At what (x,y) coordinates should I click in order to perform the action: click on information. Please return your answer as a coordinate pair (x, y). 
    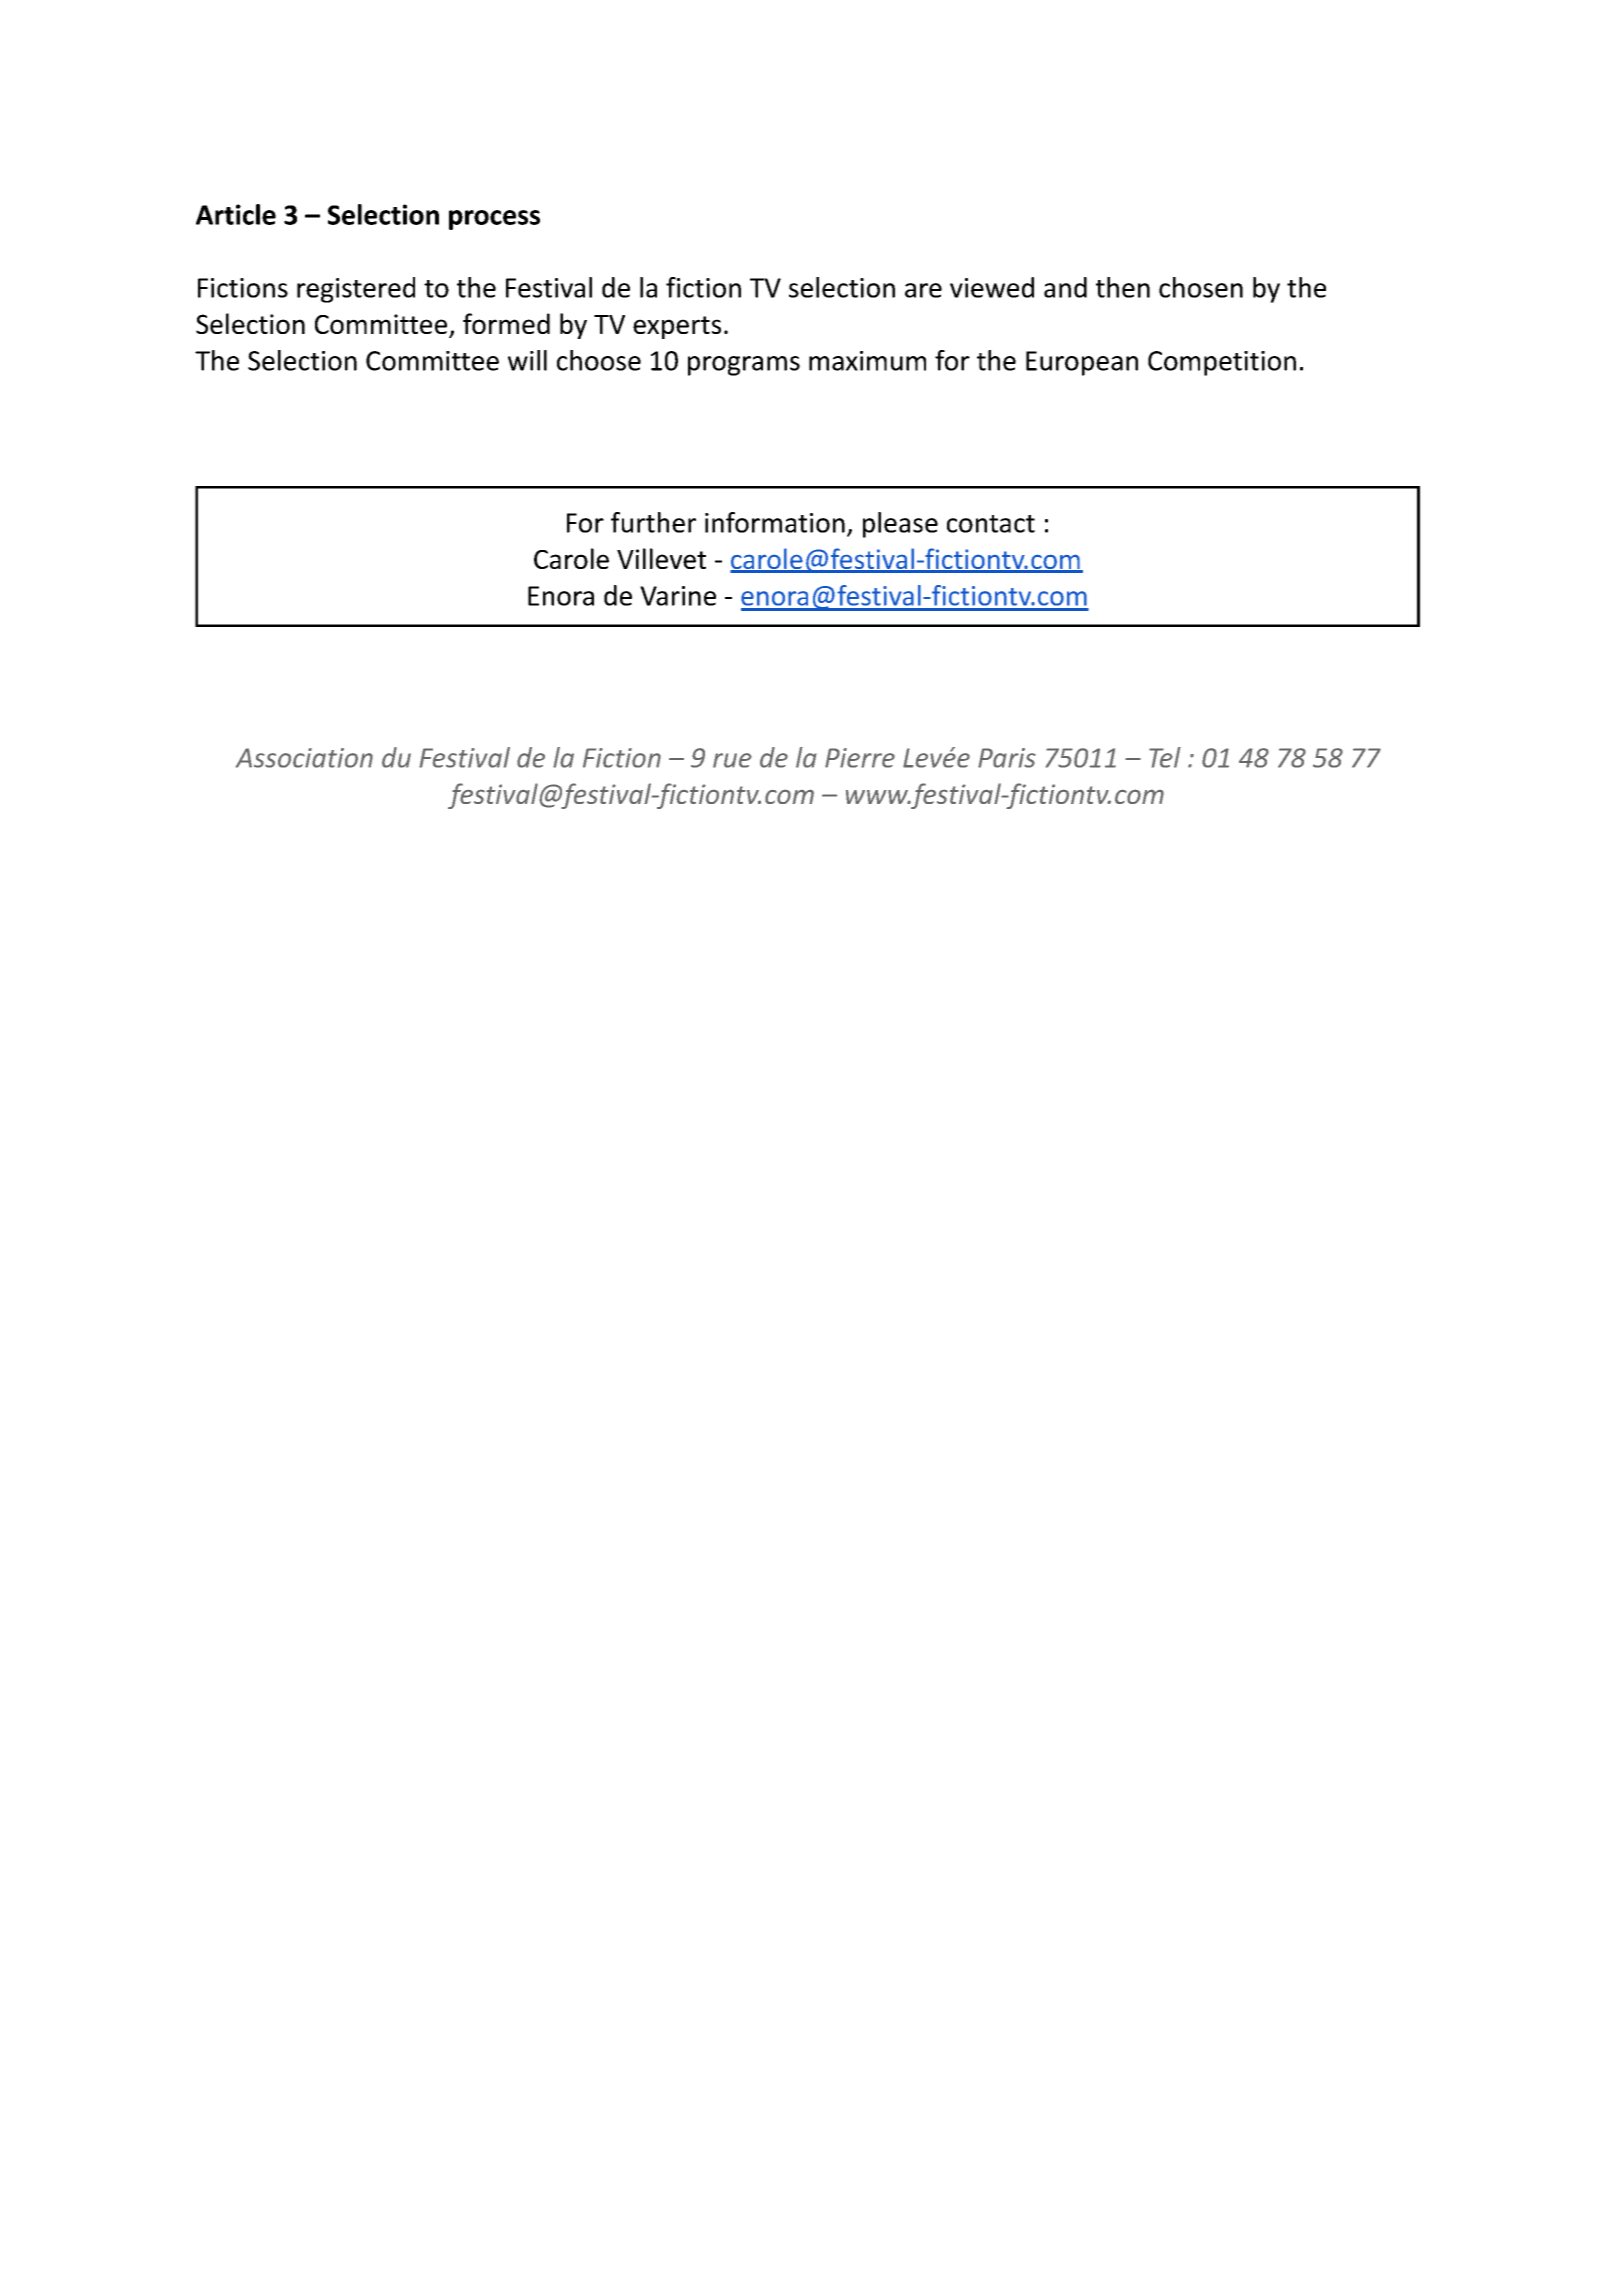
    Looking at the image, I should click on (775, 522).
